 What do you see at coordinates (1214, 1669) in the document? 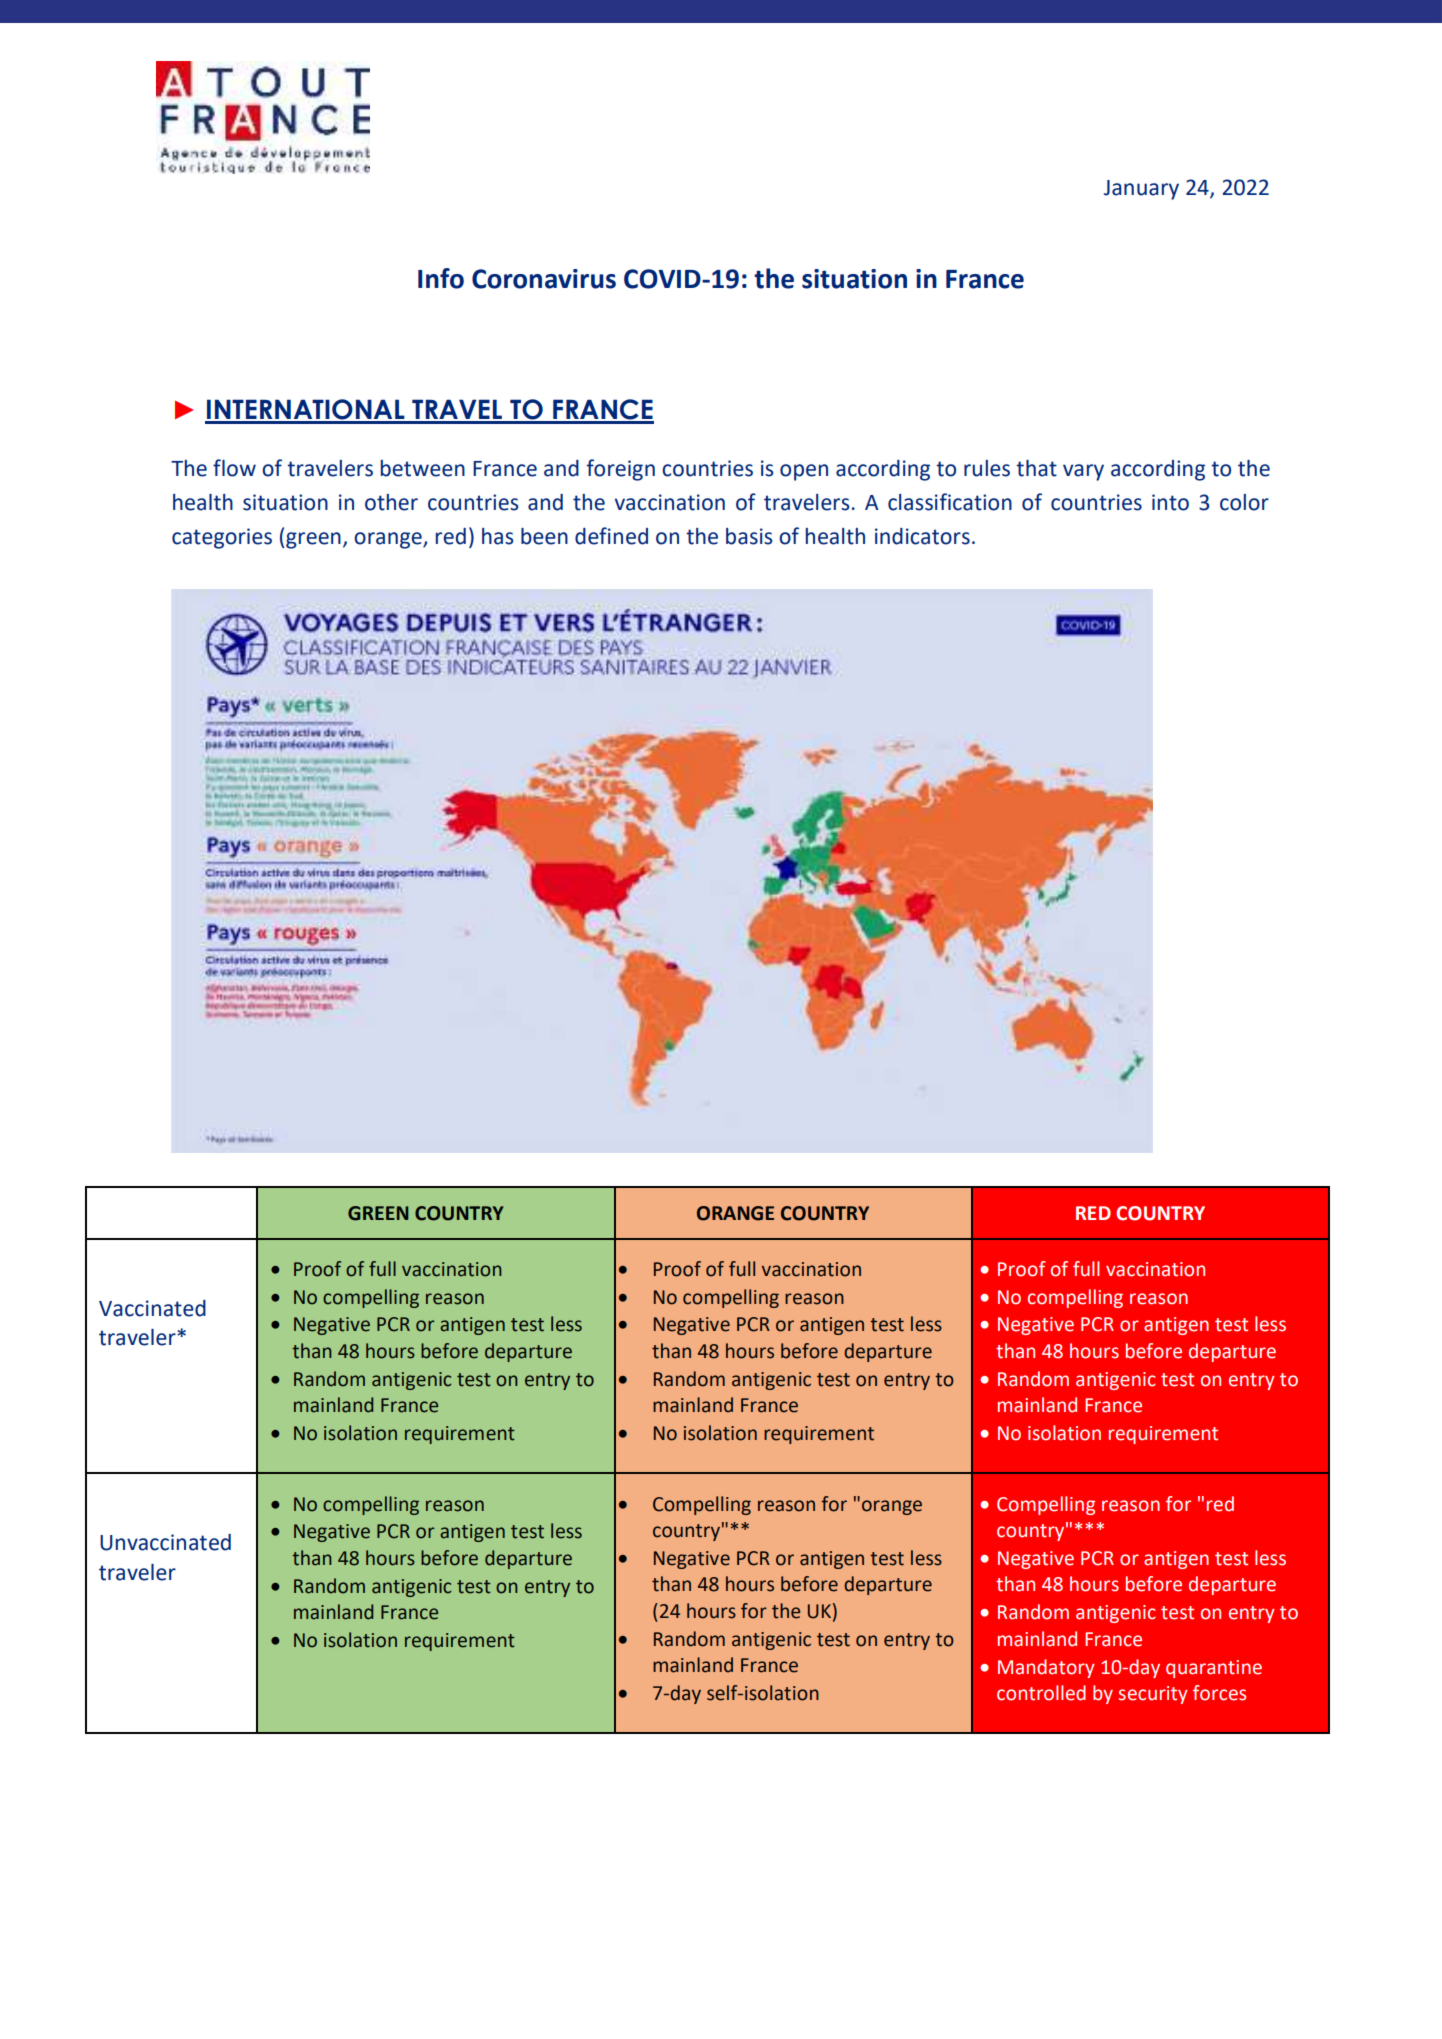
I see `quarantine` at bounding box center [1214, 1669].
